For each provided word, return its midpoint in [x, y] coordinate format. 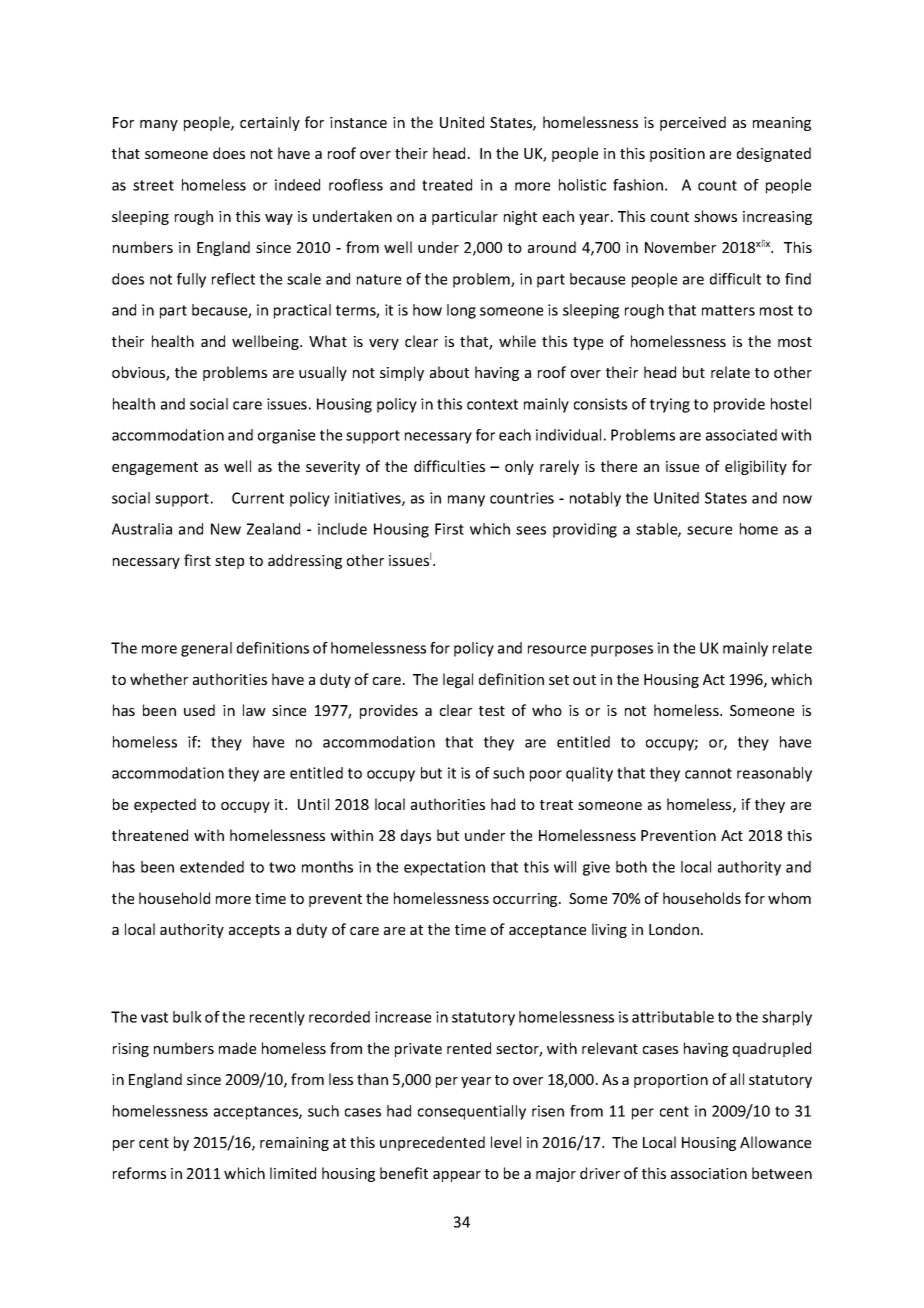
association [709, 1173]
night [520, 217]
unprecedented [432, 1143]
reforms [139, 1173]
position [677, 155]
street [153, 185]
